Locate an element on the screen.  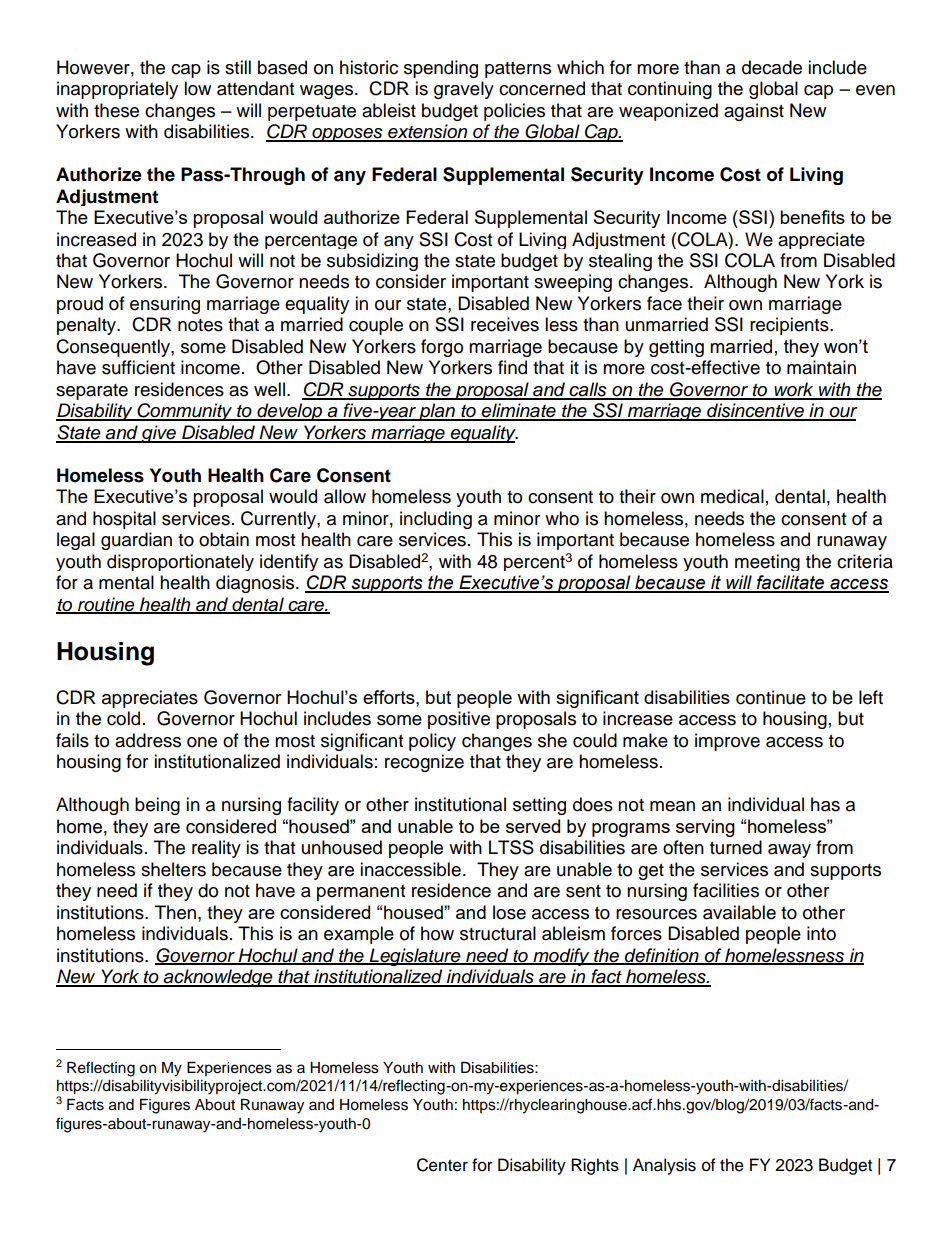
Center is located at coordinates (442, 1165).
